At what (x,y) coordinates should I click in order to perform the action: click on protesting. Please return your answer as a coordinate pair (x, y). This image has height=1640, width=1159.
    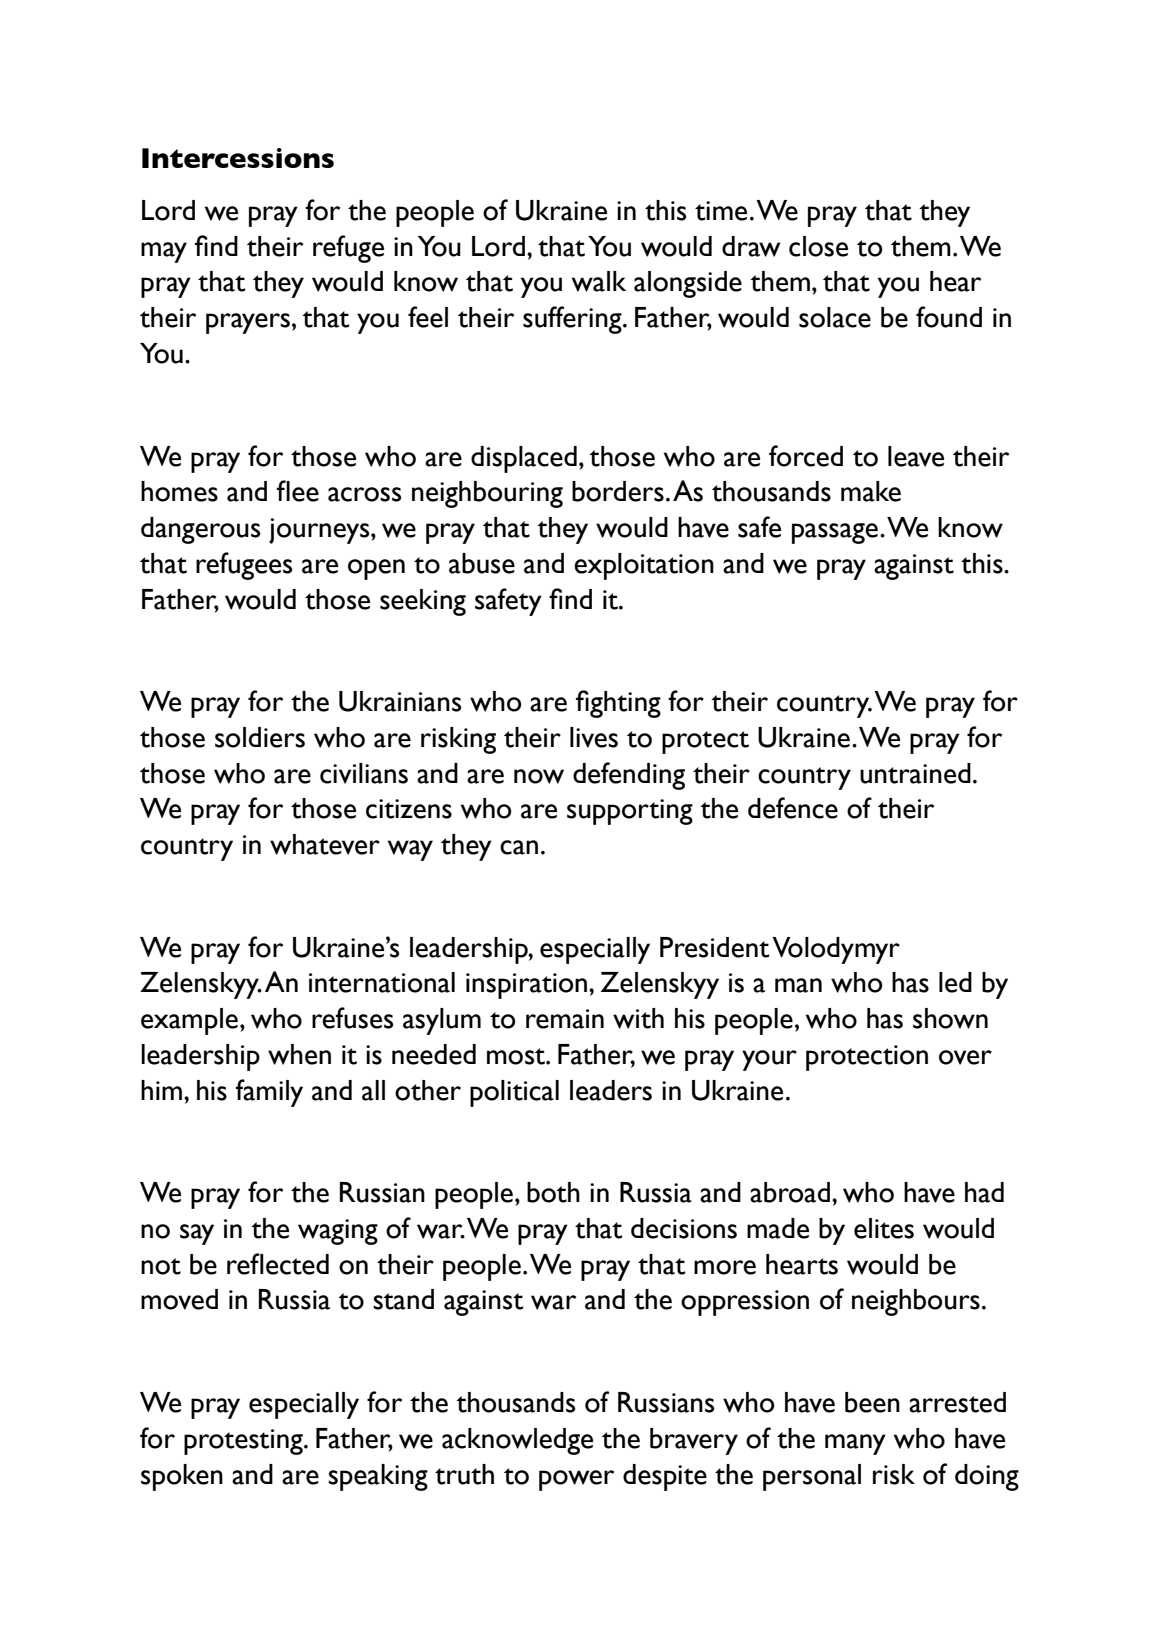
    Looking at the image, I should click on (244, 1442).
